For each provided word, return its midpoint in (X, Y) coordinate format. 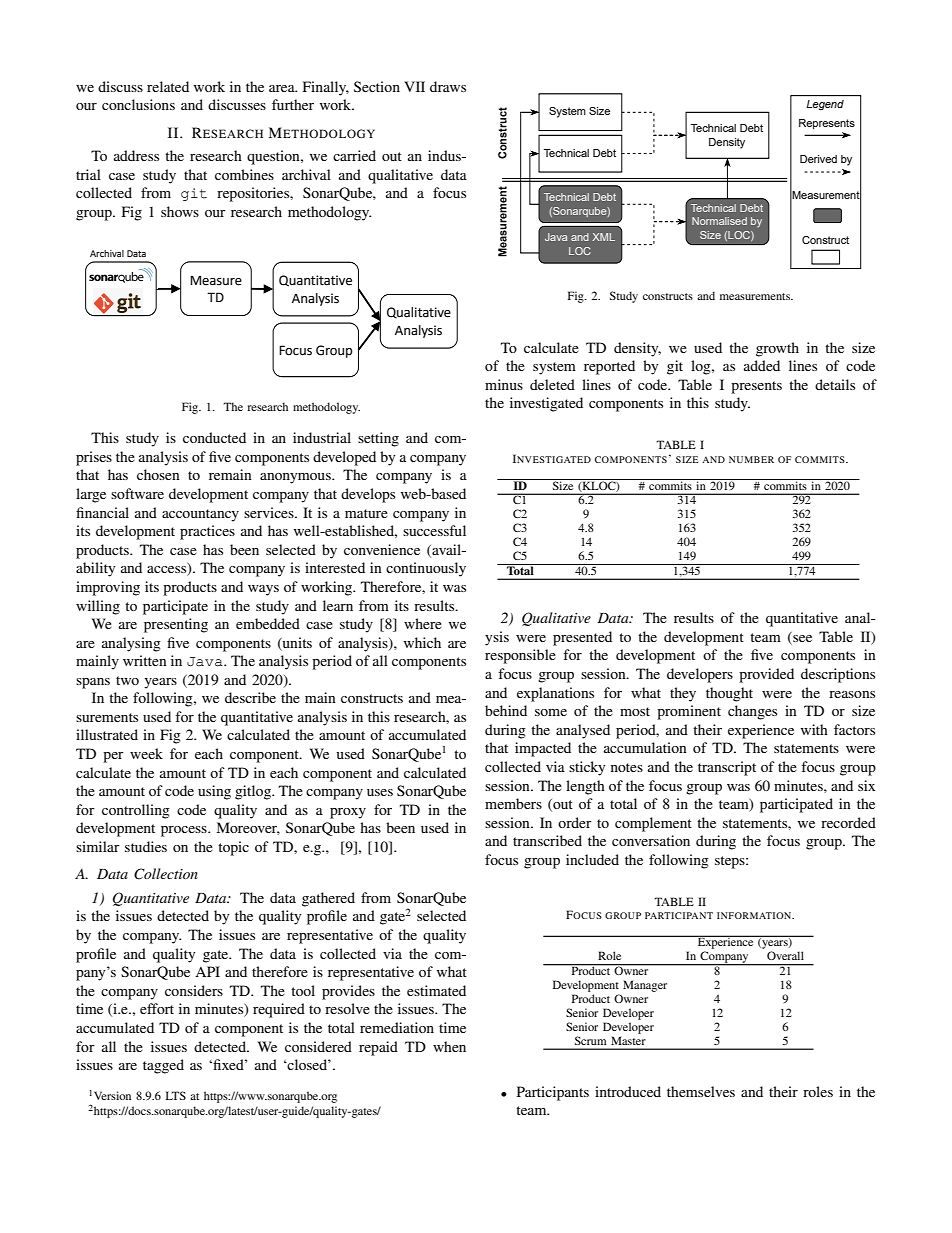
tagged (163, 1066)
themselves (701, 1091)
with (814, 729)
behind (506, 710)
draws (448, 86)
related (168, 86)
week (146, 753)
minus (504, 384)
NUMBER (751, 459)
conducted (214, 437)
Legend (825, 105)
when (449, 1046)
